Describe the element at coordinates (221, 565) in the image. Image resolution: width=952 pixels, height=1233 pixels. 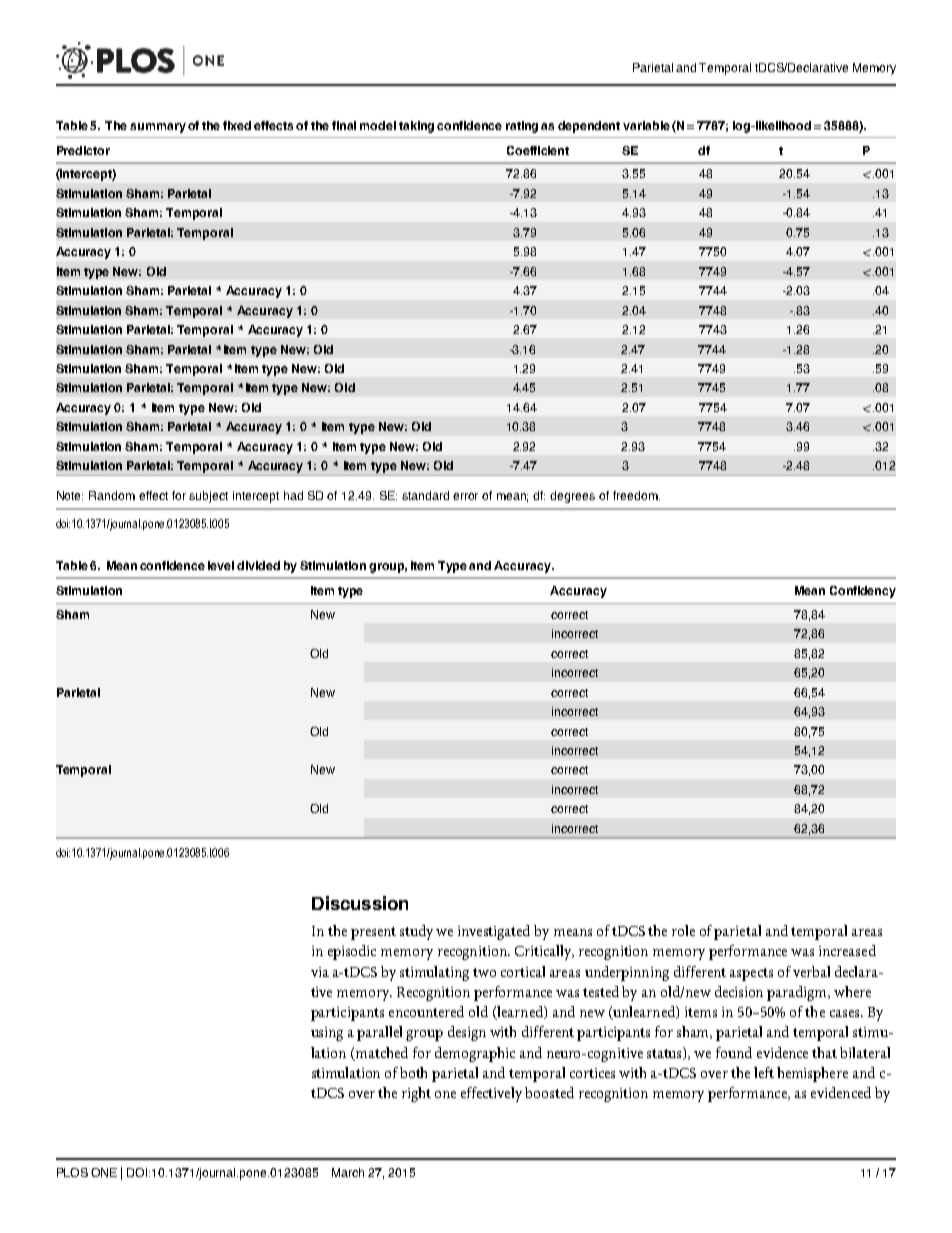
I see `level` at that location.
